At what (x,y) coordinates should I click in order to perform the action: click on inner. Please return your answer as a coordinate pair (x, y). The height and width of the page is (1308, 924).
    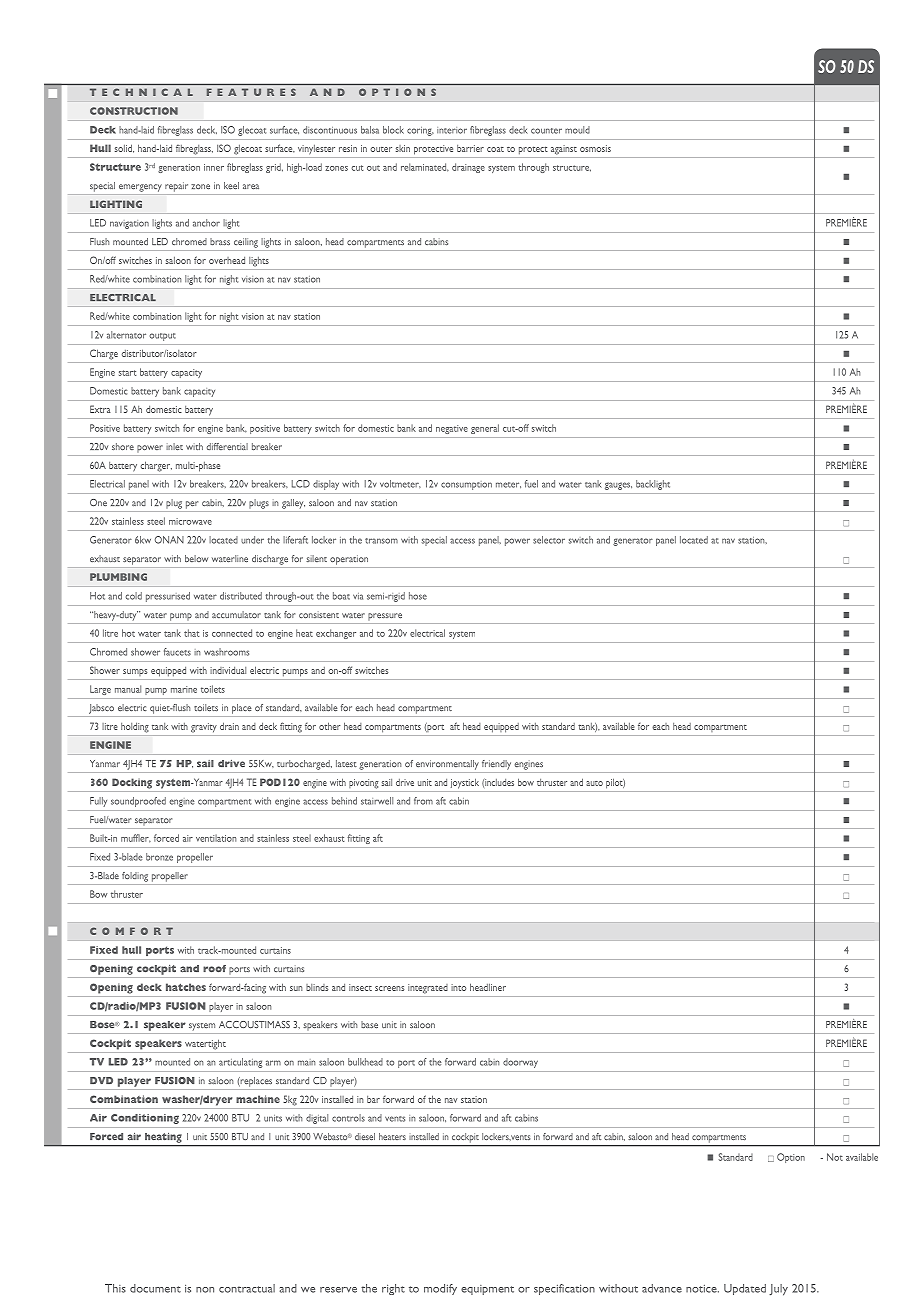
    Looking at the image, I should click on (214, 167).
